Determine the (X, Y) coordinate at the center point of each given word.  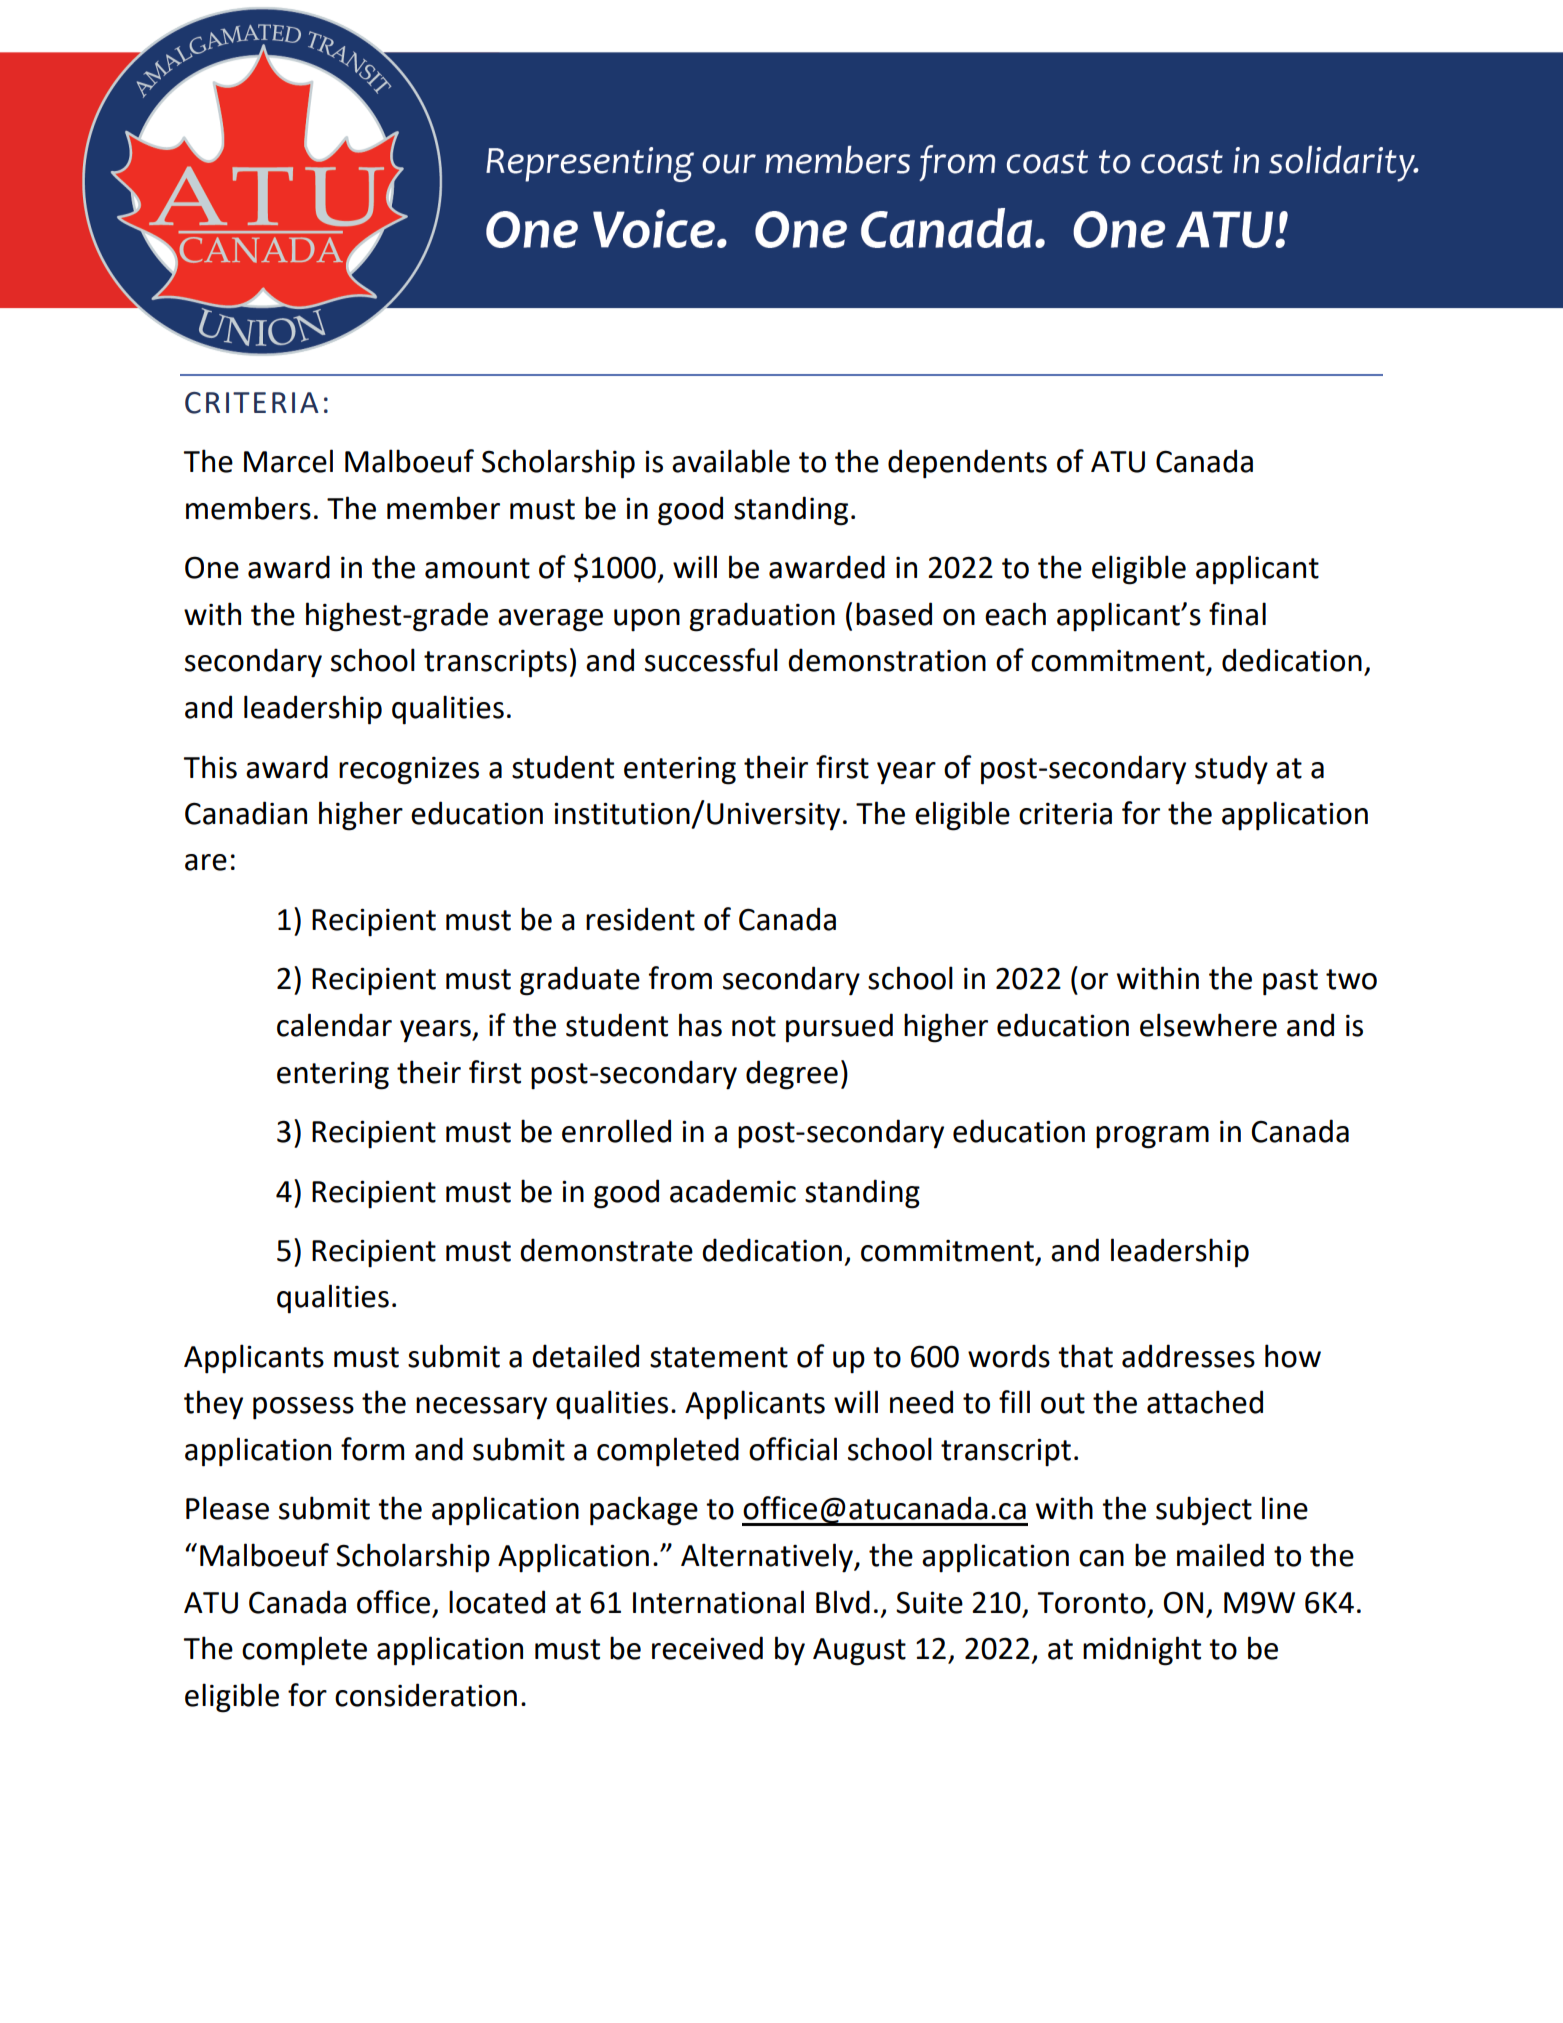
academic (733, 1191)
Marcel (288, 461)
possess (303, 1408)
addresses (1188, 1356)
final (1237, 614)
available (731, 461)
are (206, 862)
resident (640, 919)
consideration (426, 1695)
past (1290, 982)
